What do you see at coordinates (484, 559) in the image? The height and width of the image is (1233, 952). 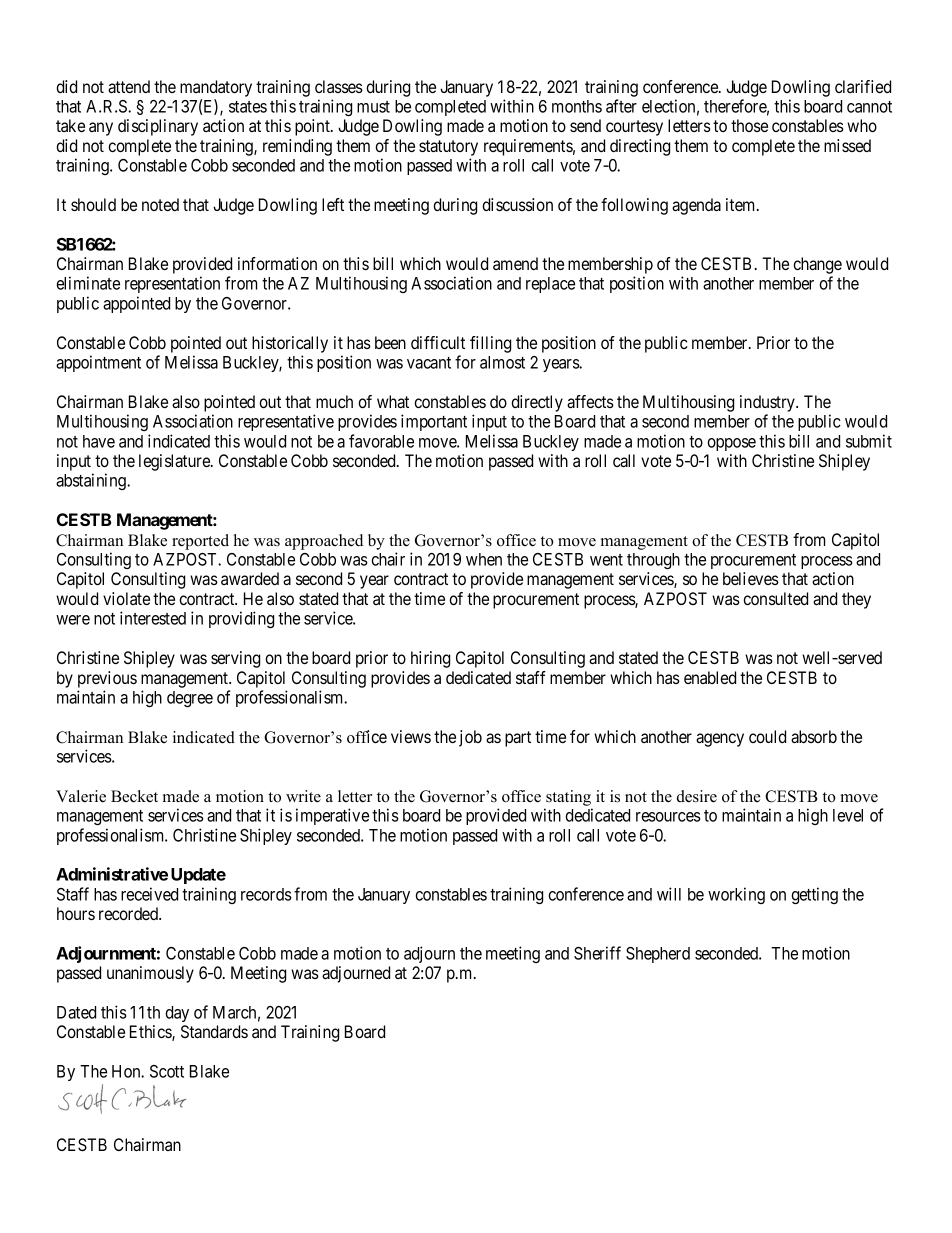 I see `when` at bounding box center [484, 559].
